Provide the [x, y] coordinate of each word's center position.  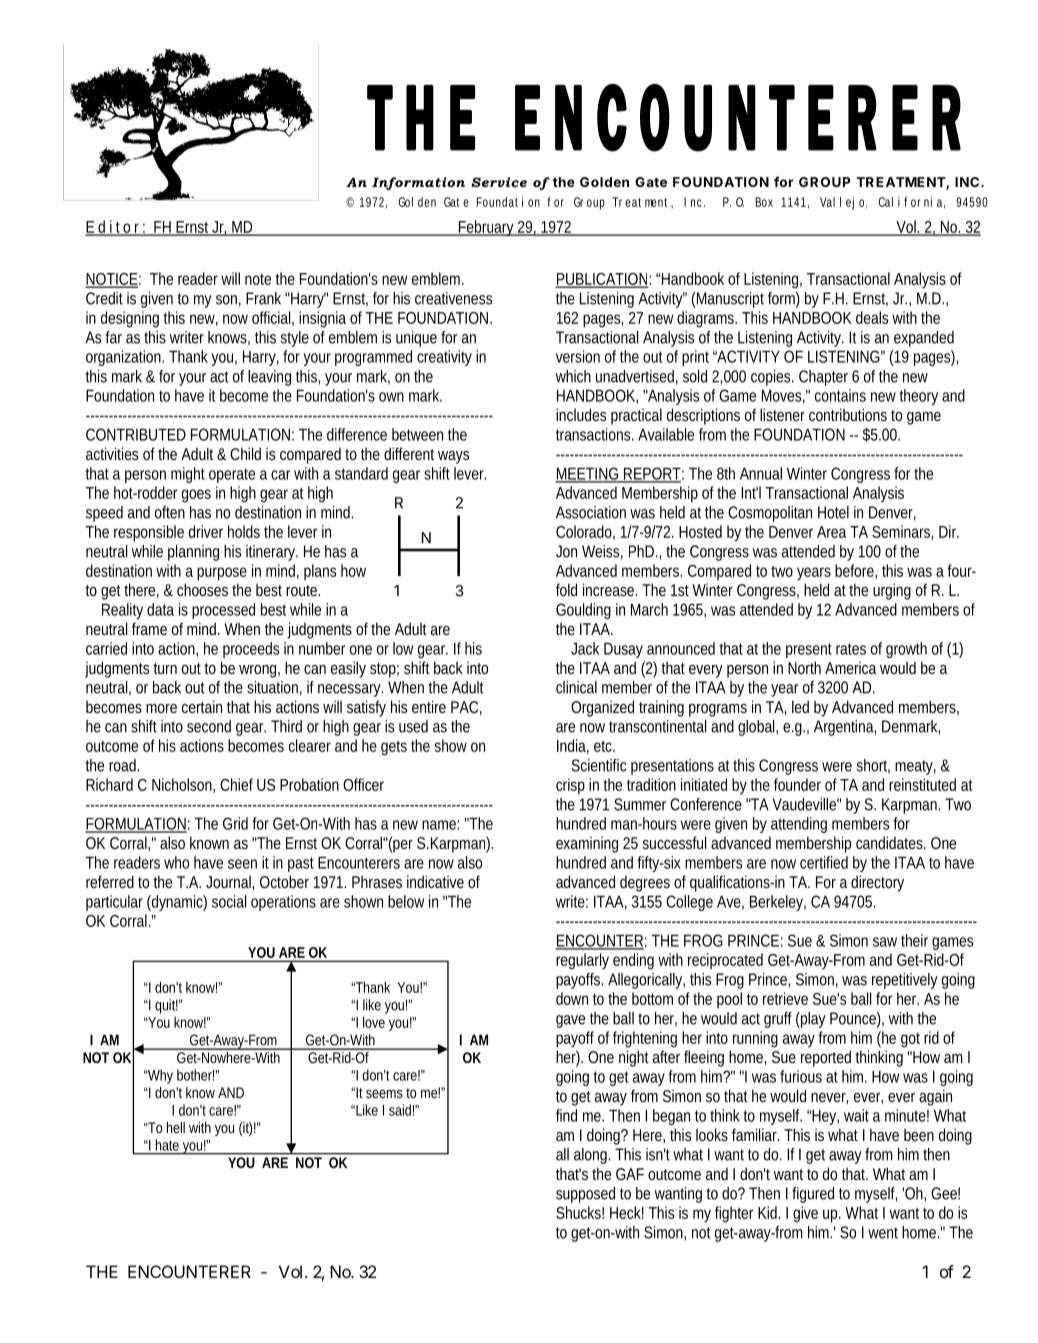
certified [824, 862]
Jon [566, 551]
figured [813, 1195]
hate [167, 1145]
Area [831, 532]
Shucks [580, 1212]
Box [764, 202]
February [487, 228]
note [258, 279]
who [176, 862]
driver [206, 531]
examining [587, 844]
